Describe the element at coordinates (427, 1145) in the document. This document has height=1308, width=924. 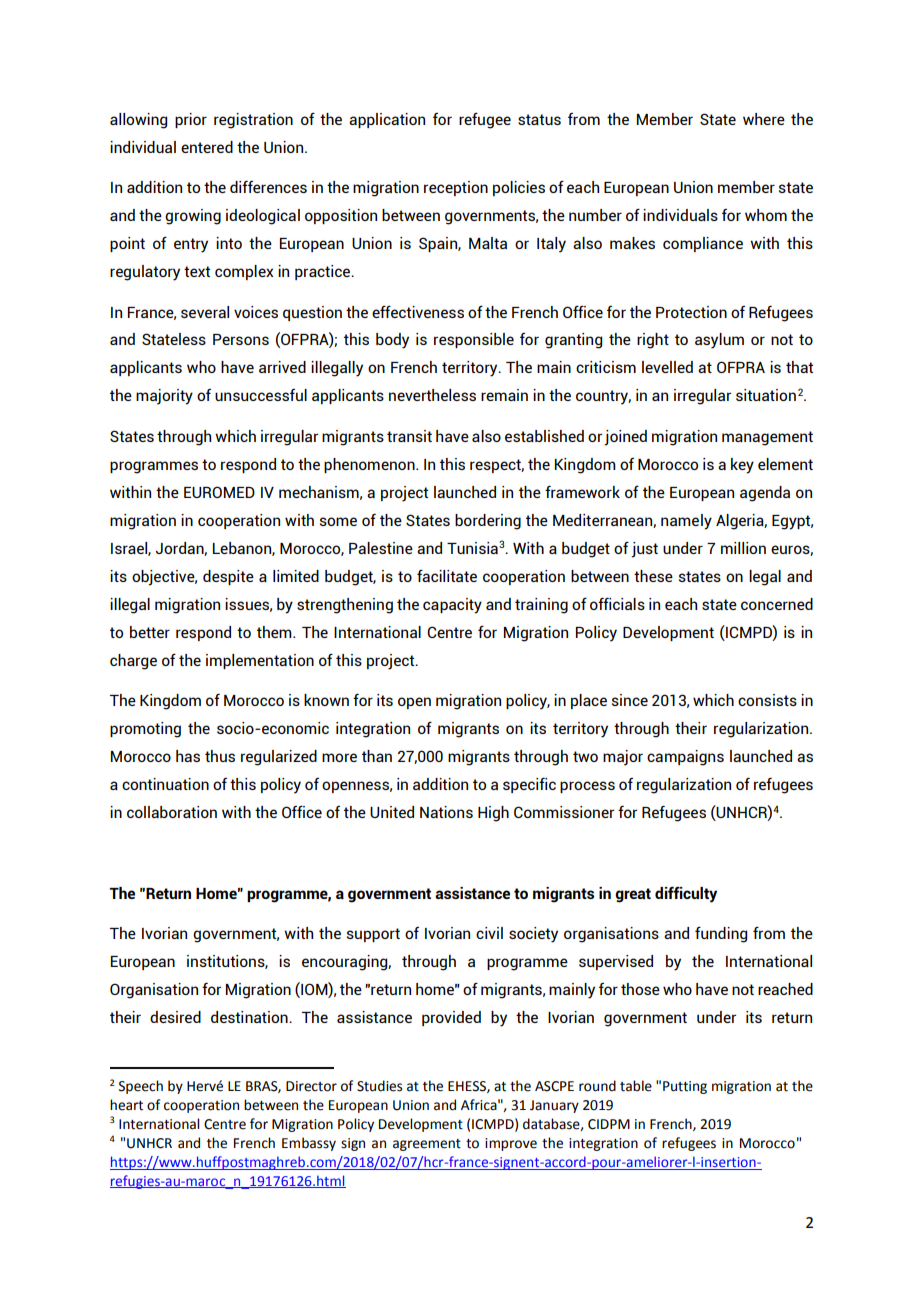
I see `agreement` at that location.
